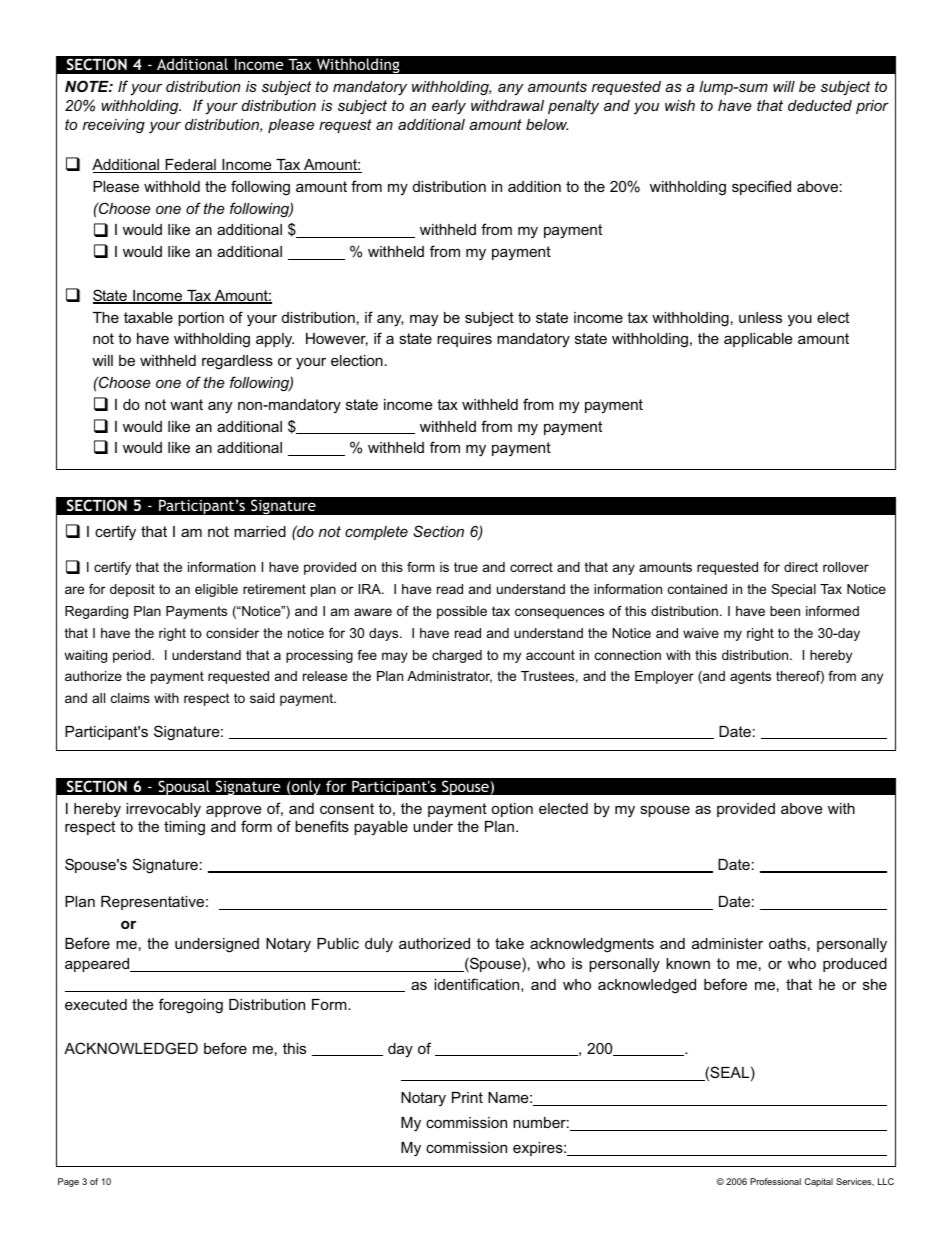 This screenshot has height=1233, width=952. What do you see at coordinates (449, 107) in the screenshot?
I see `early` at bounding box center [449, 107].
